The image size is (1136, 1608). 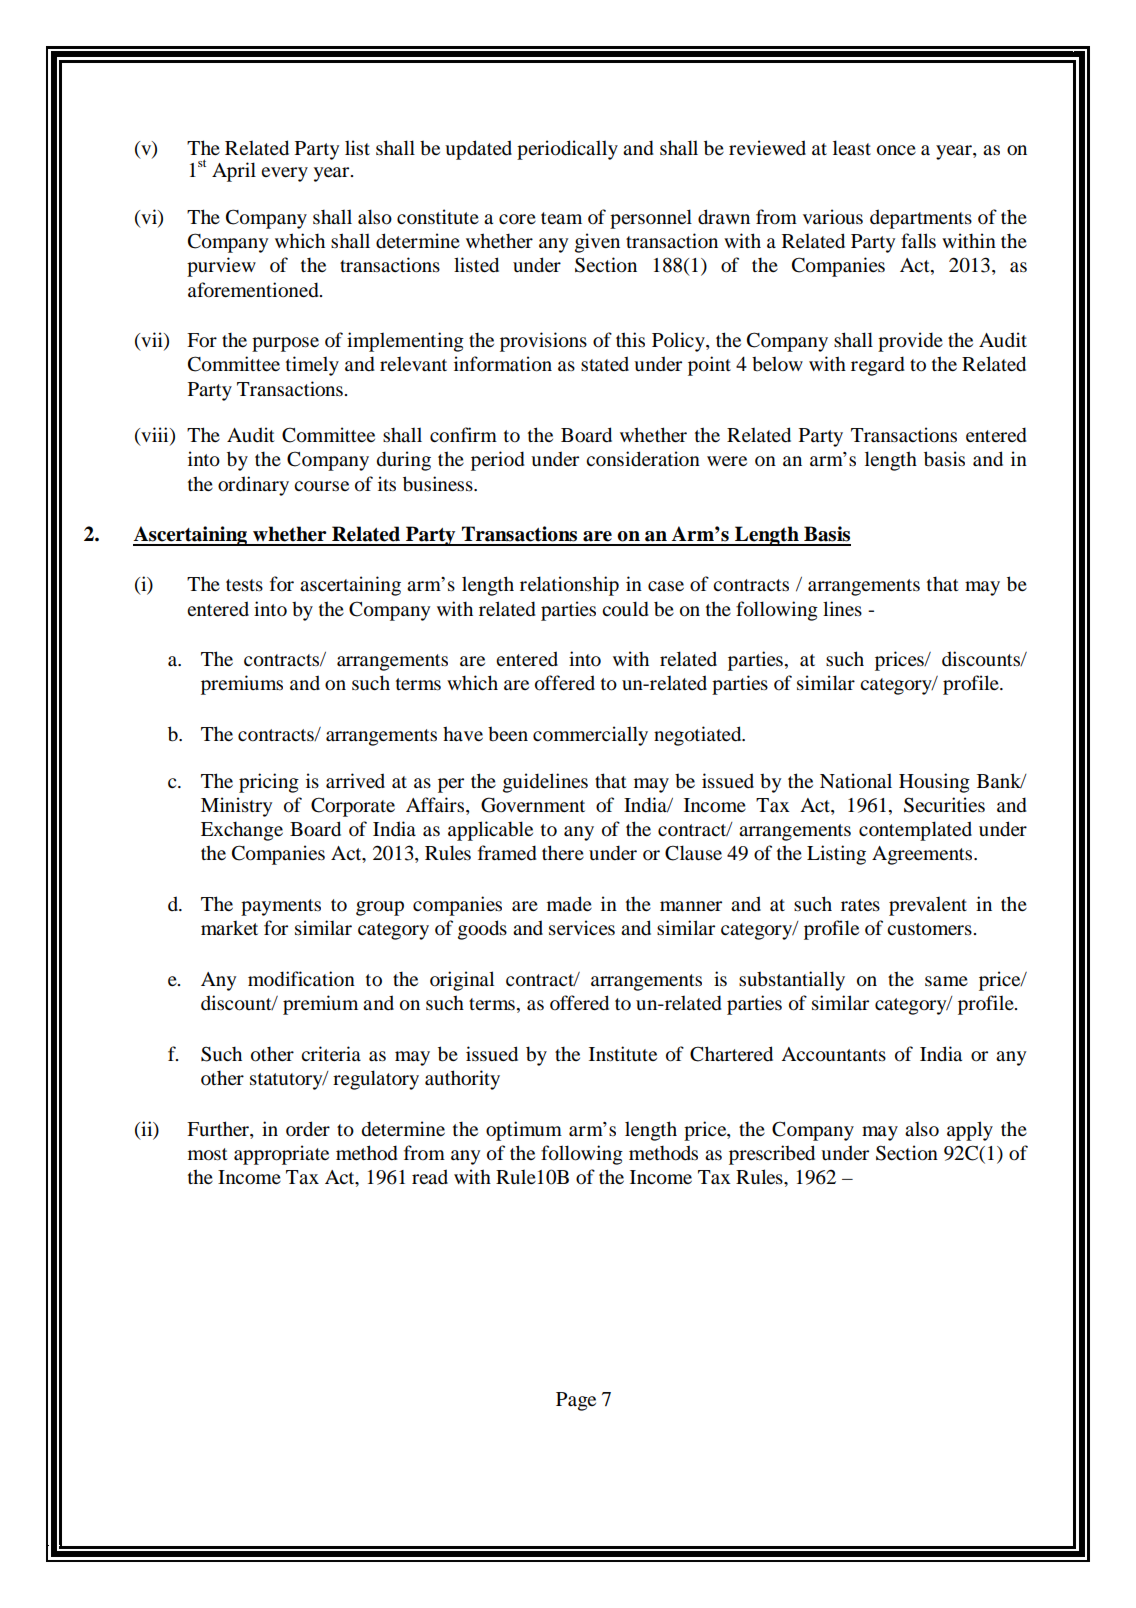 I want to click on appropriate, so click(x=281, y=1155).
